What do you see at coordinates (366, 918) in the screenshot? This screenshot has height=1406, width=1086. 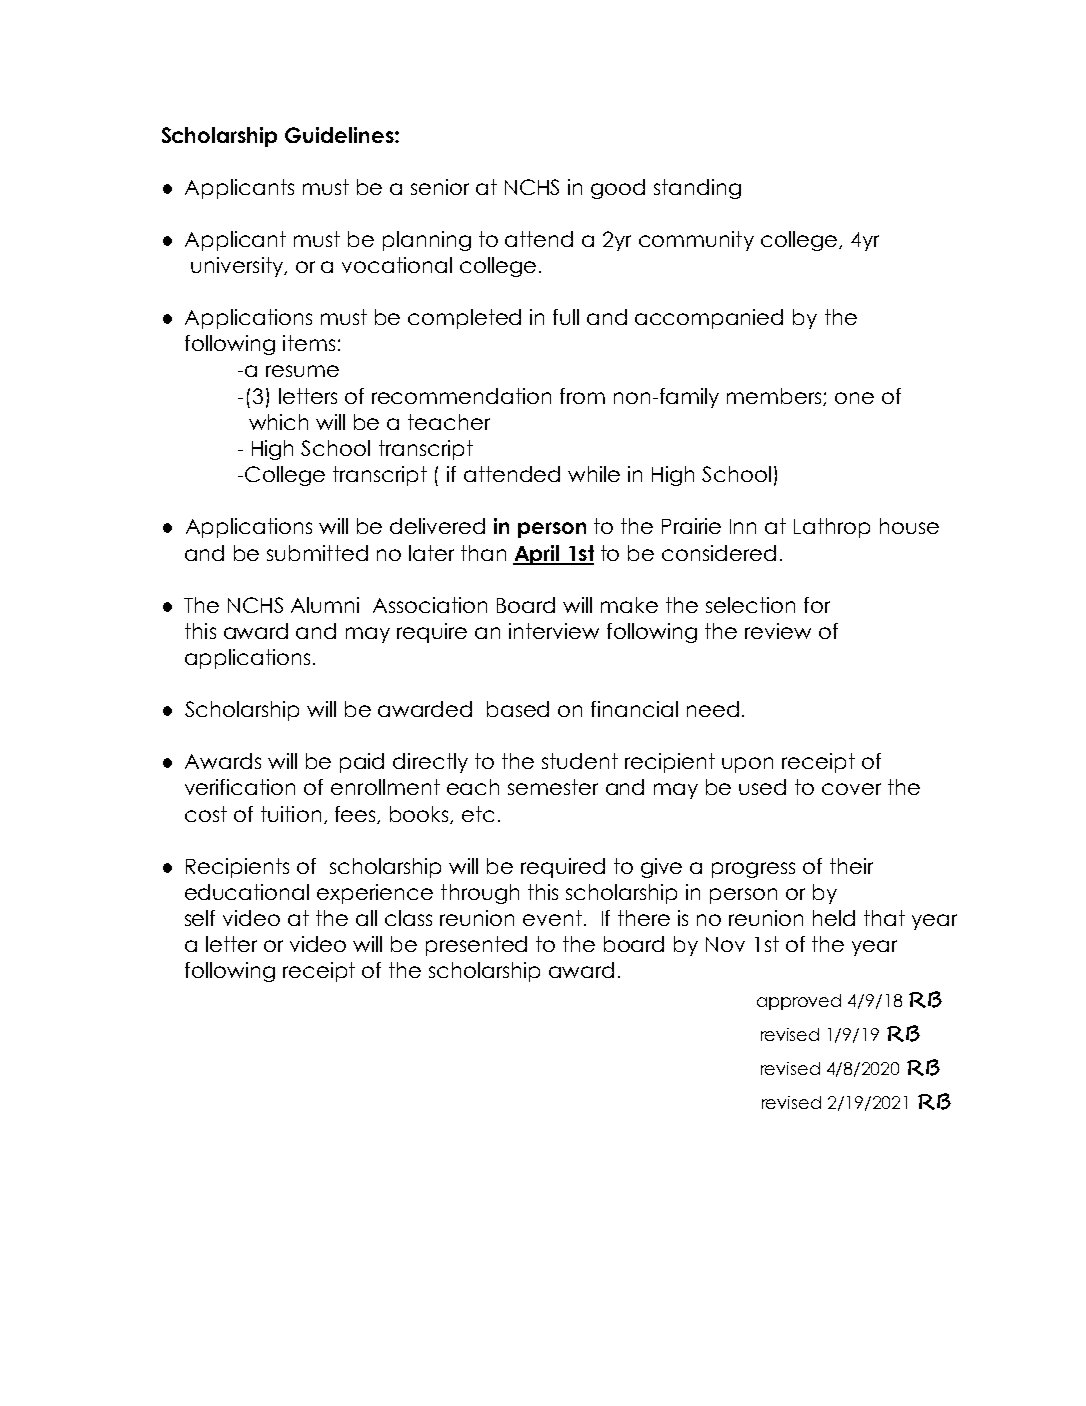 I see `all` at bounding box center [366, 918].
